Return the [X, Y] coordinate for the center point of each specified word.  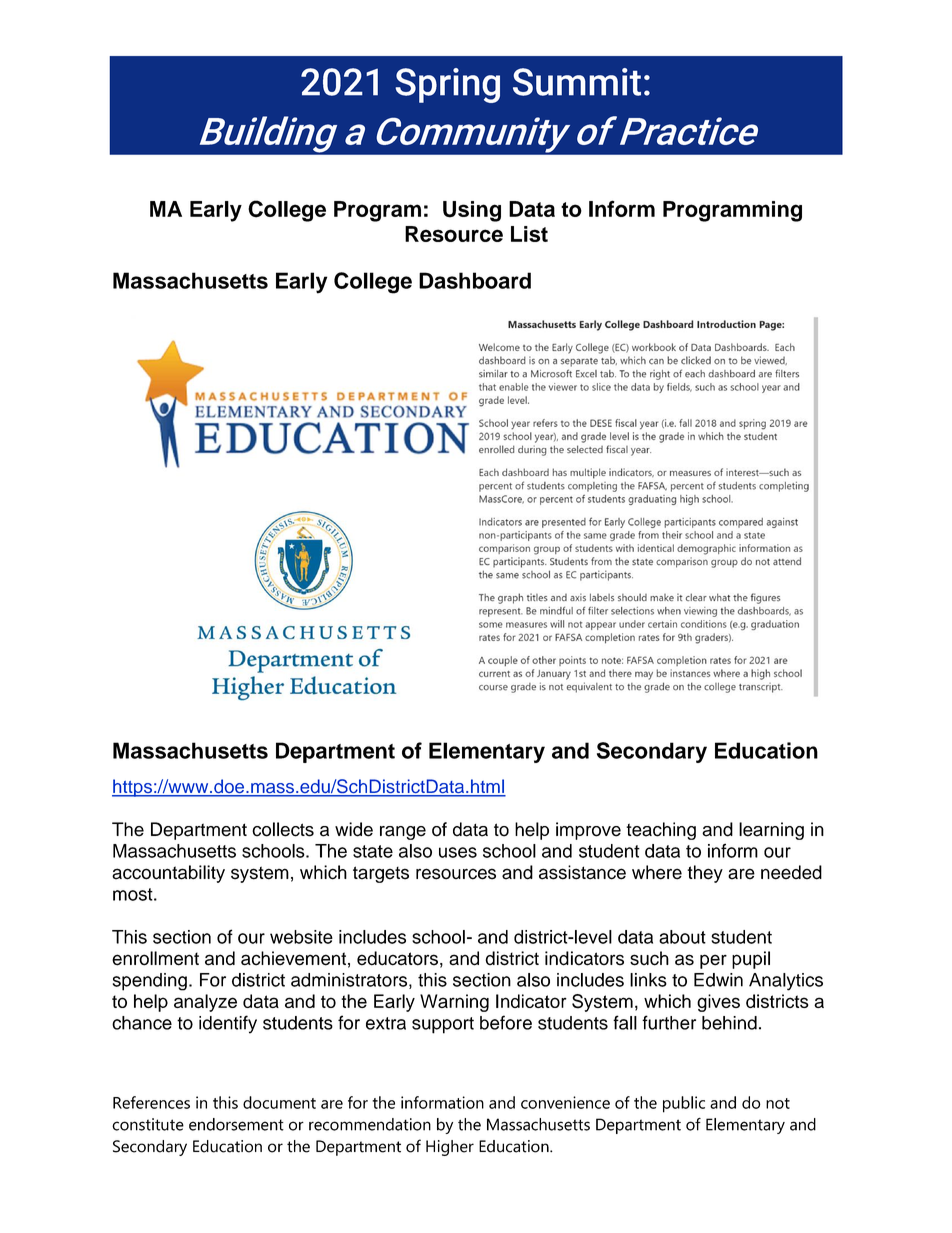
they [705, 874]
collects [283, 829]
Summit [577, 82]
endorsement [236, 1124]
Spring [447, 85]
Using [472, 211]
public [684, 1104]
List [529, 234]
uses [458, 852]
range [403, 833]
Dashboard [475, 280]
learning [771, 831]
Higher [450, 1148]
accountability [168, 874]
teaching [661, 831]
